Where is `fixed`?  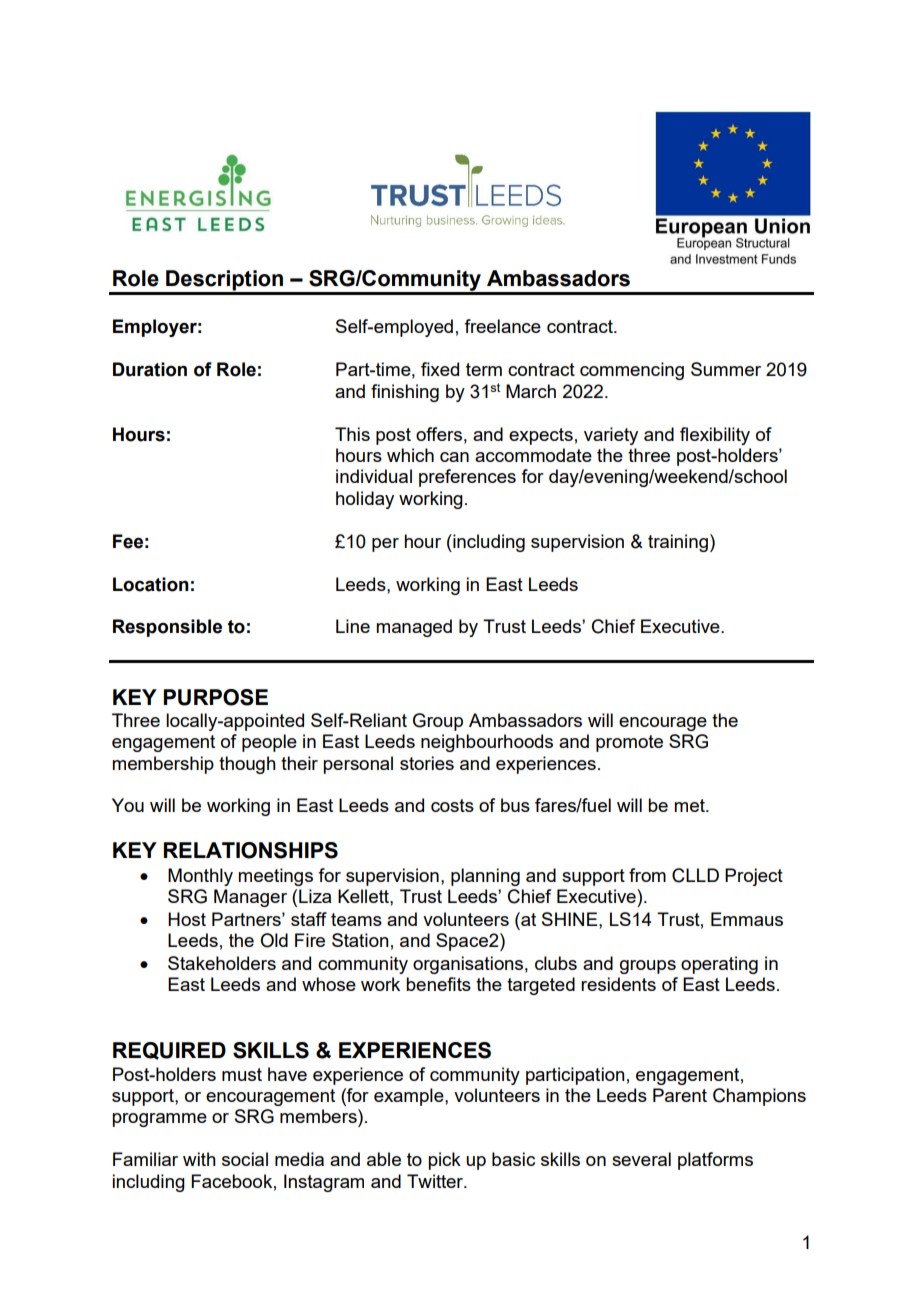
fixed is located at coordinates (440, 369).
